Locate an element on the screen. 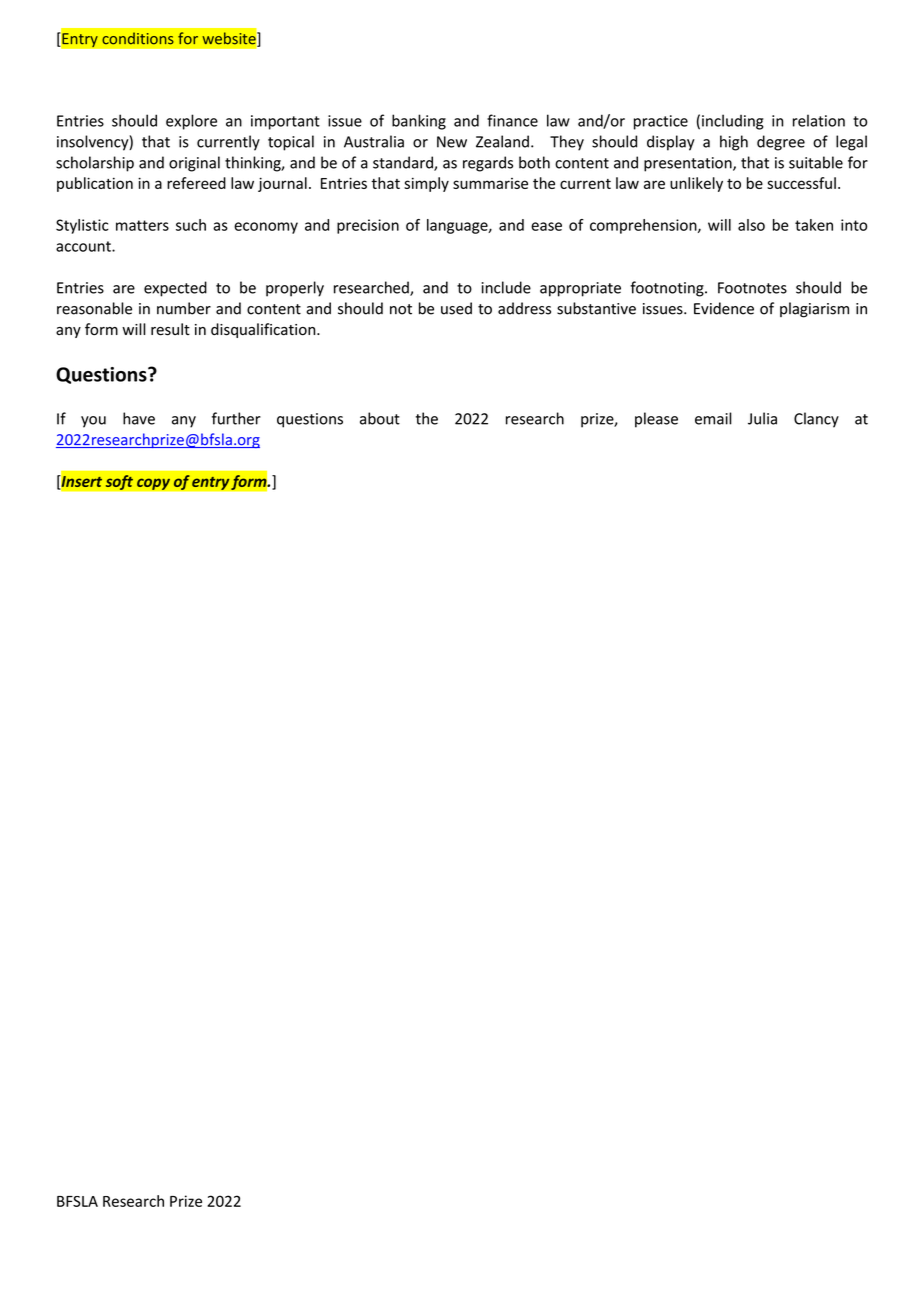 The height and width of the screenshot is (1308, 924). finance is located at coordinates (512, 120).
